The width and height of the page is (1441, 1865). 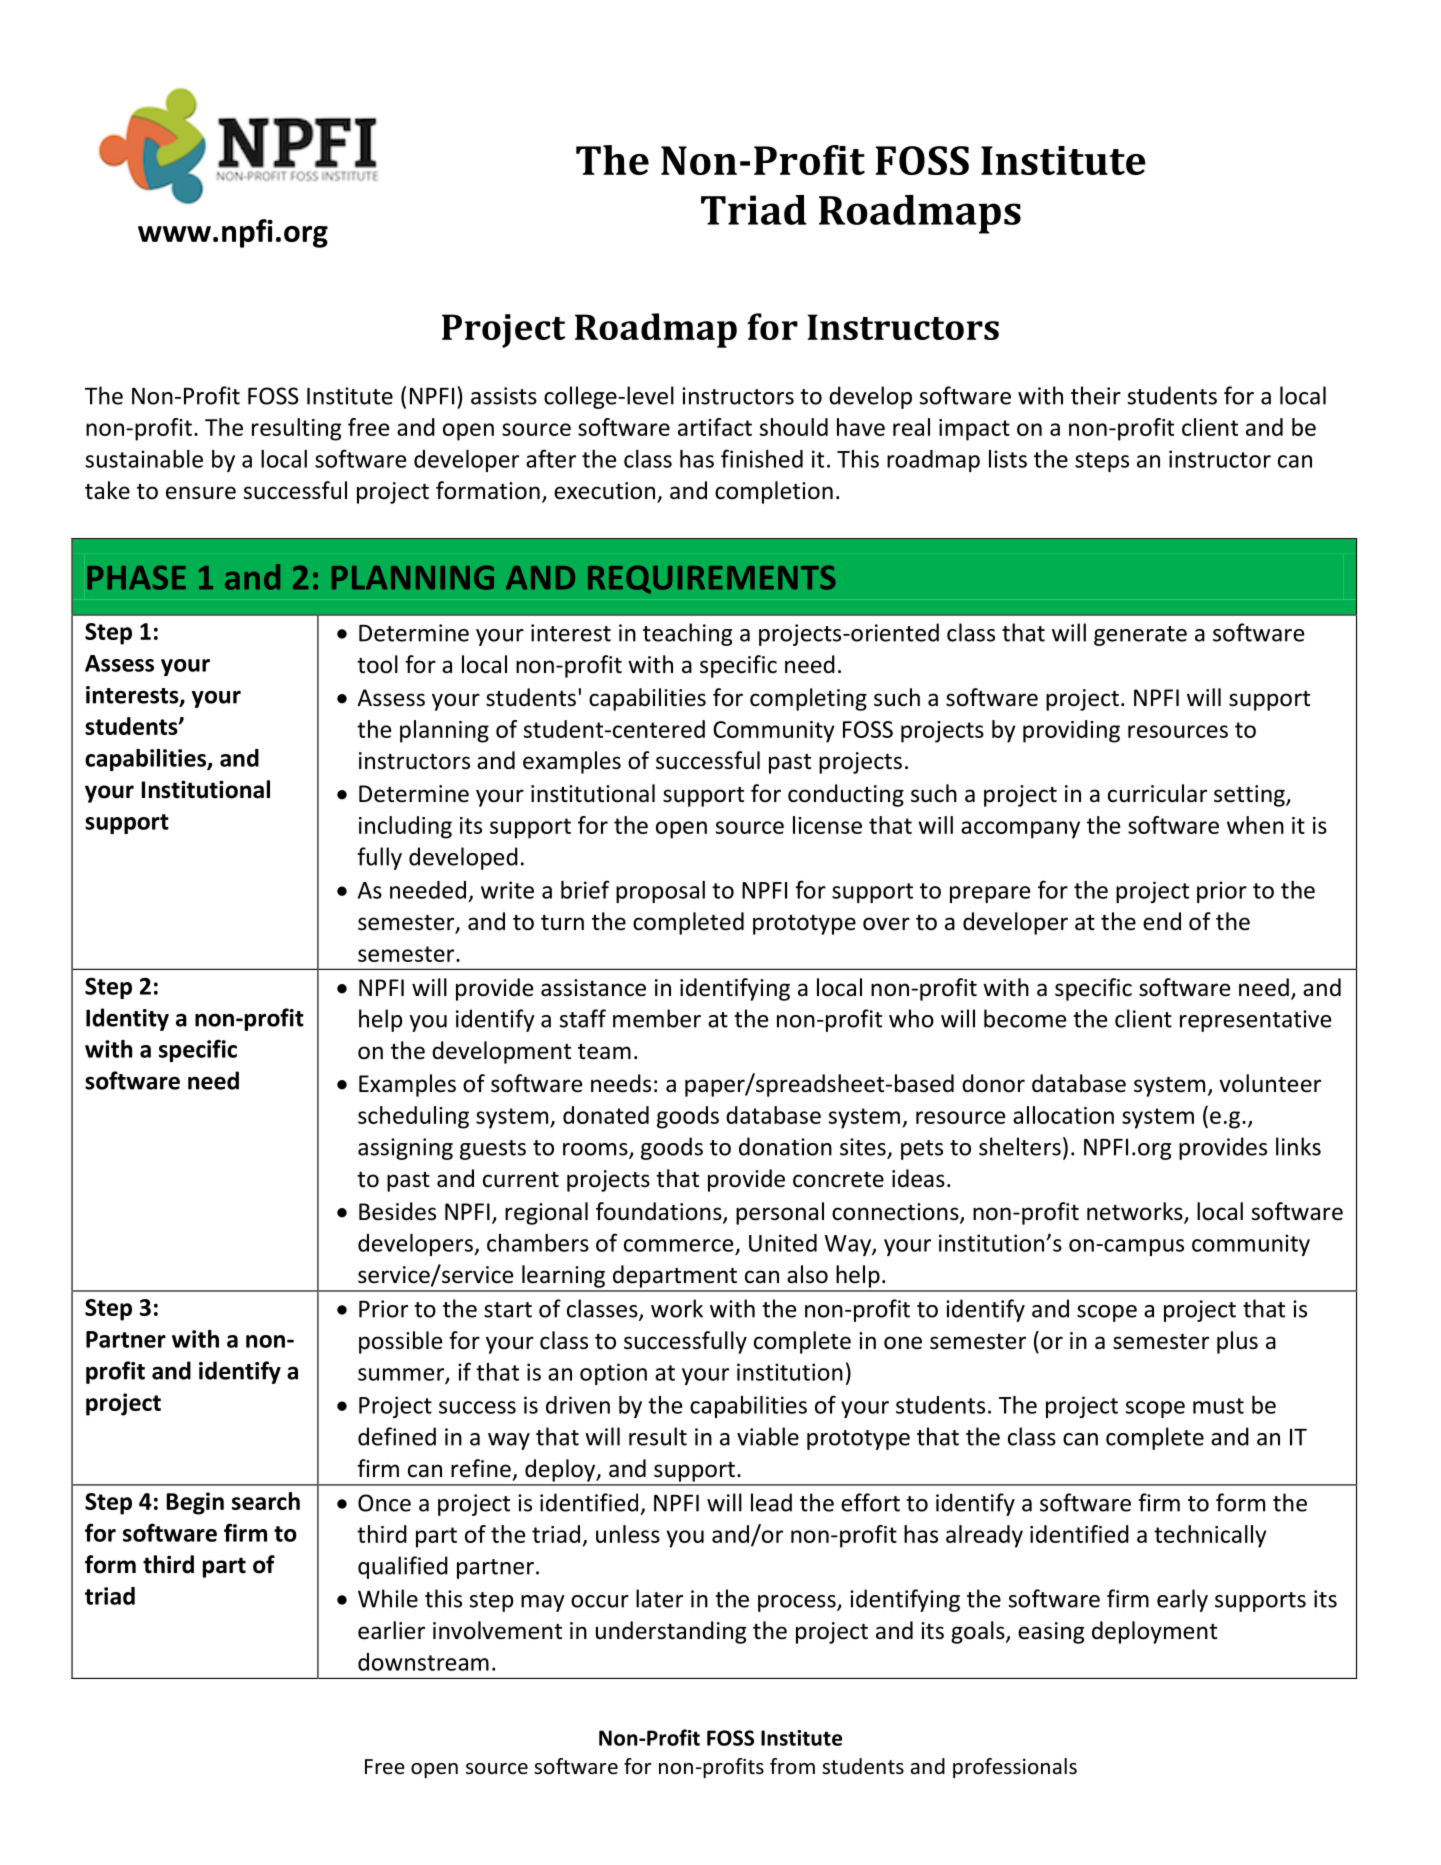 I want to click on ensure, so click(x=201, y=493).
